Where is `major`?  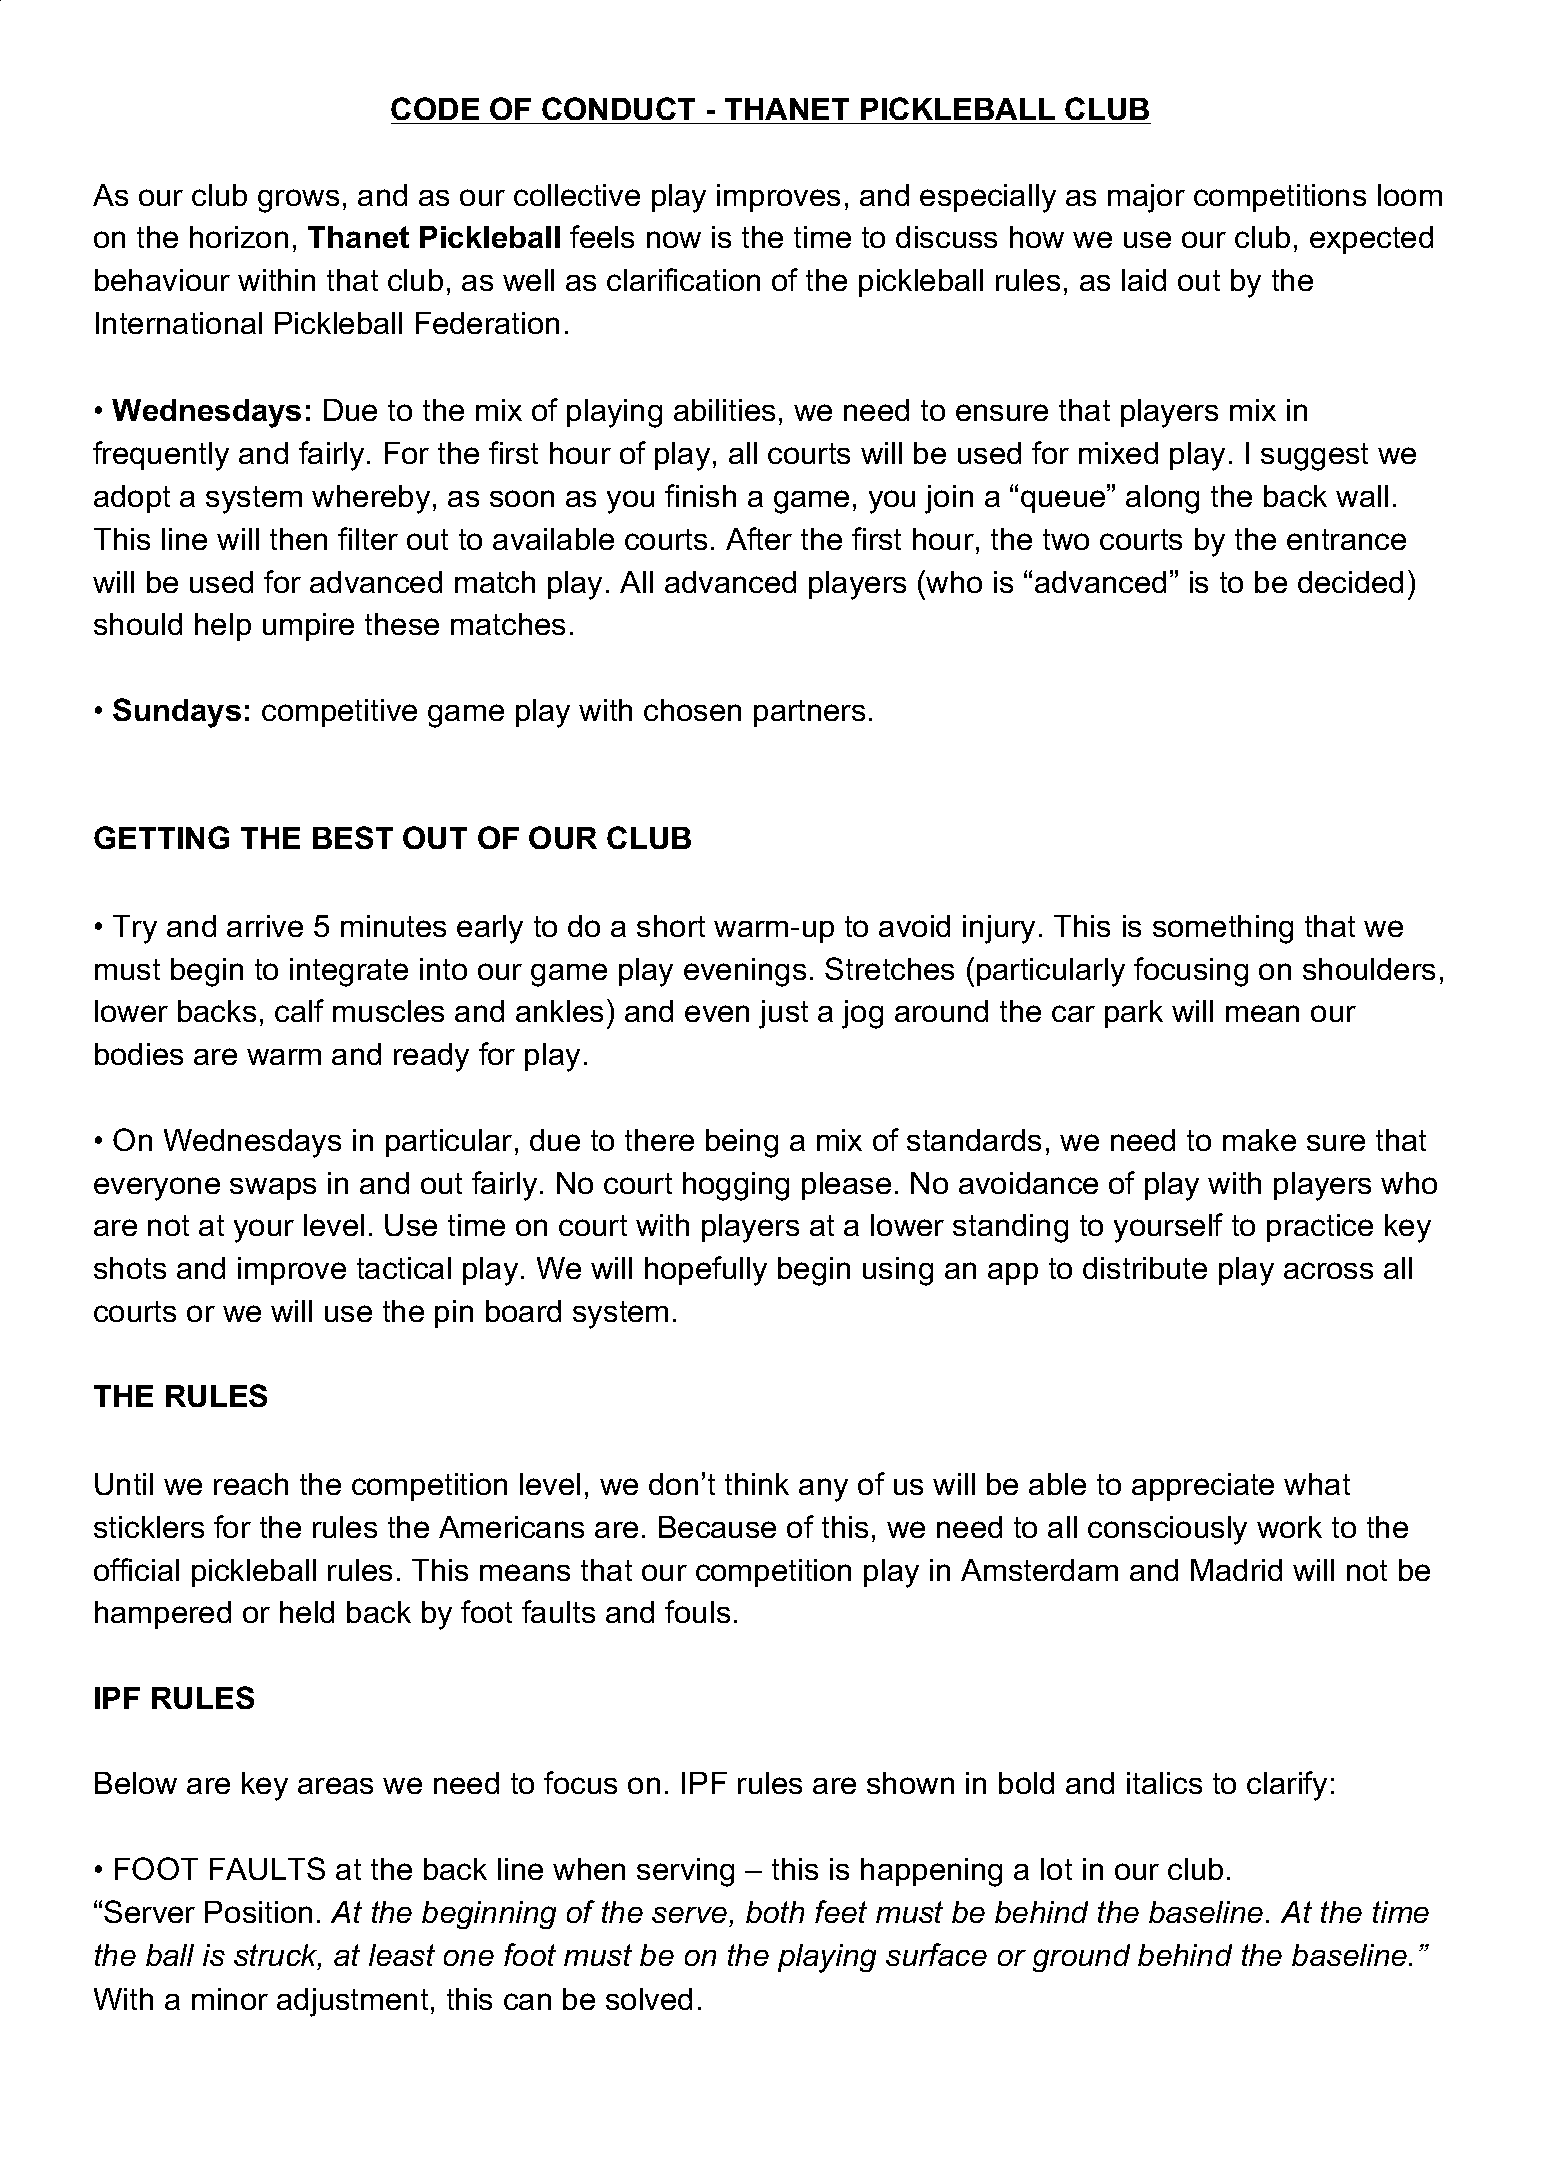
major is located at coordinates (1146, 198).
